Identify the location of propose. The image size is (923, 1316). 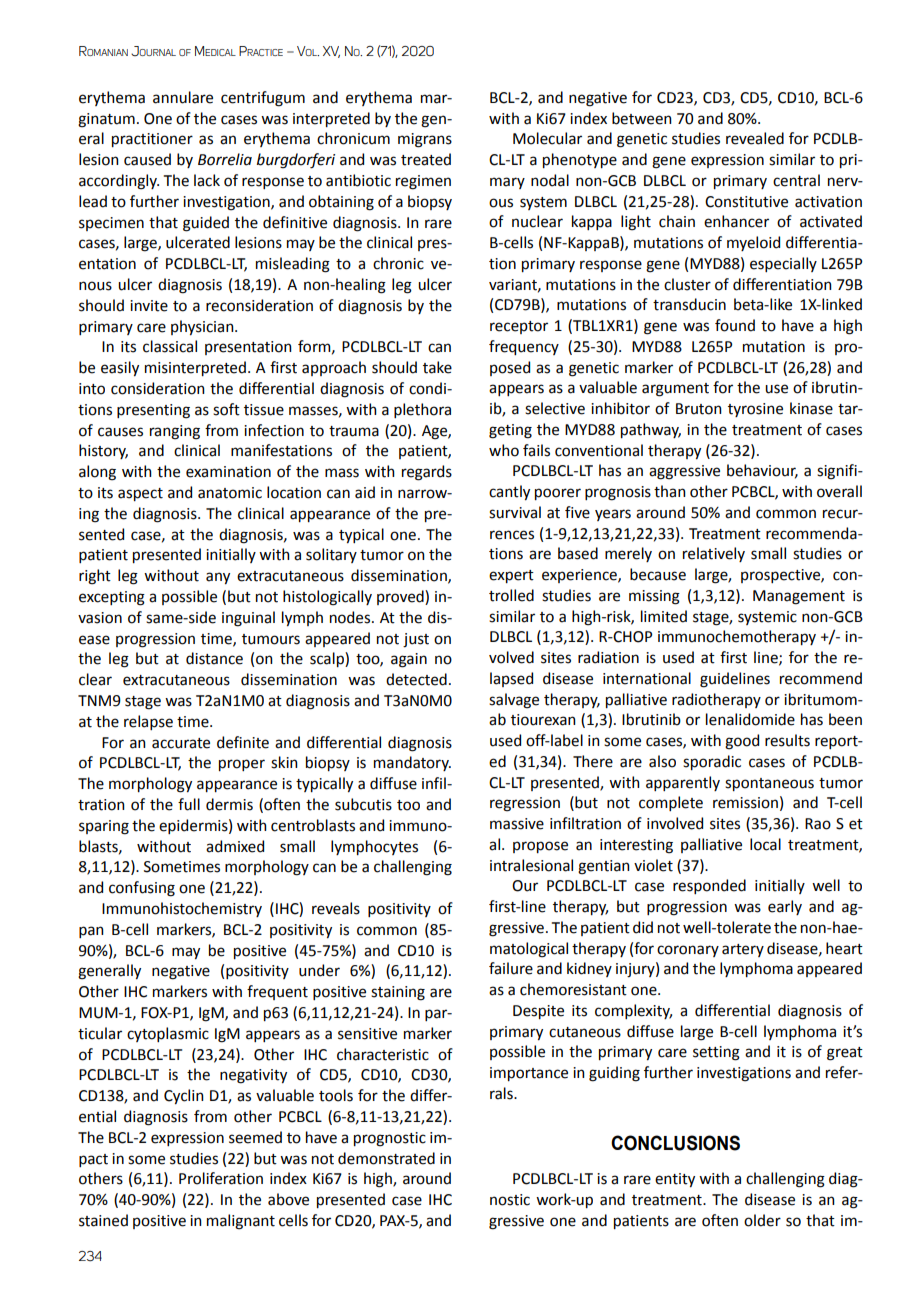
(540, 847).
